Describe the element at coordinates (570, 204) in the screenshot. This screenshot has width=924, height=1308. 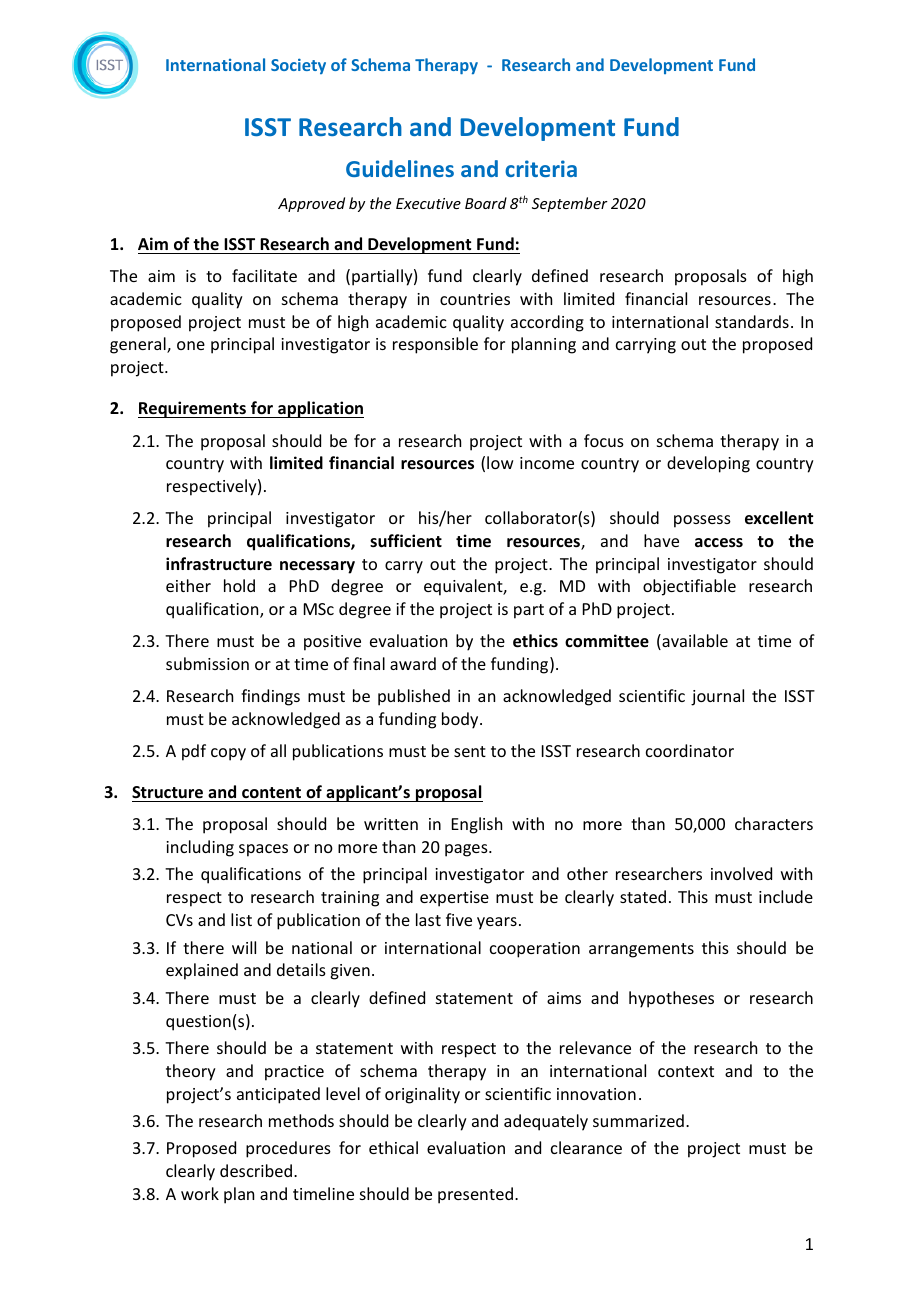
I see `September` at that location.
